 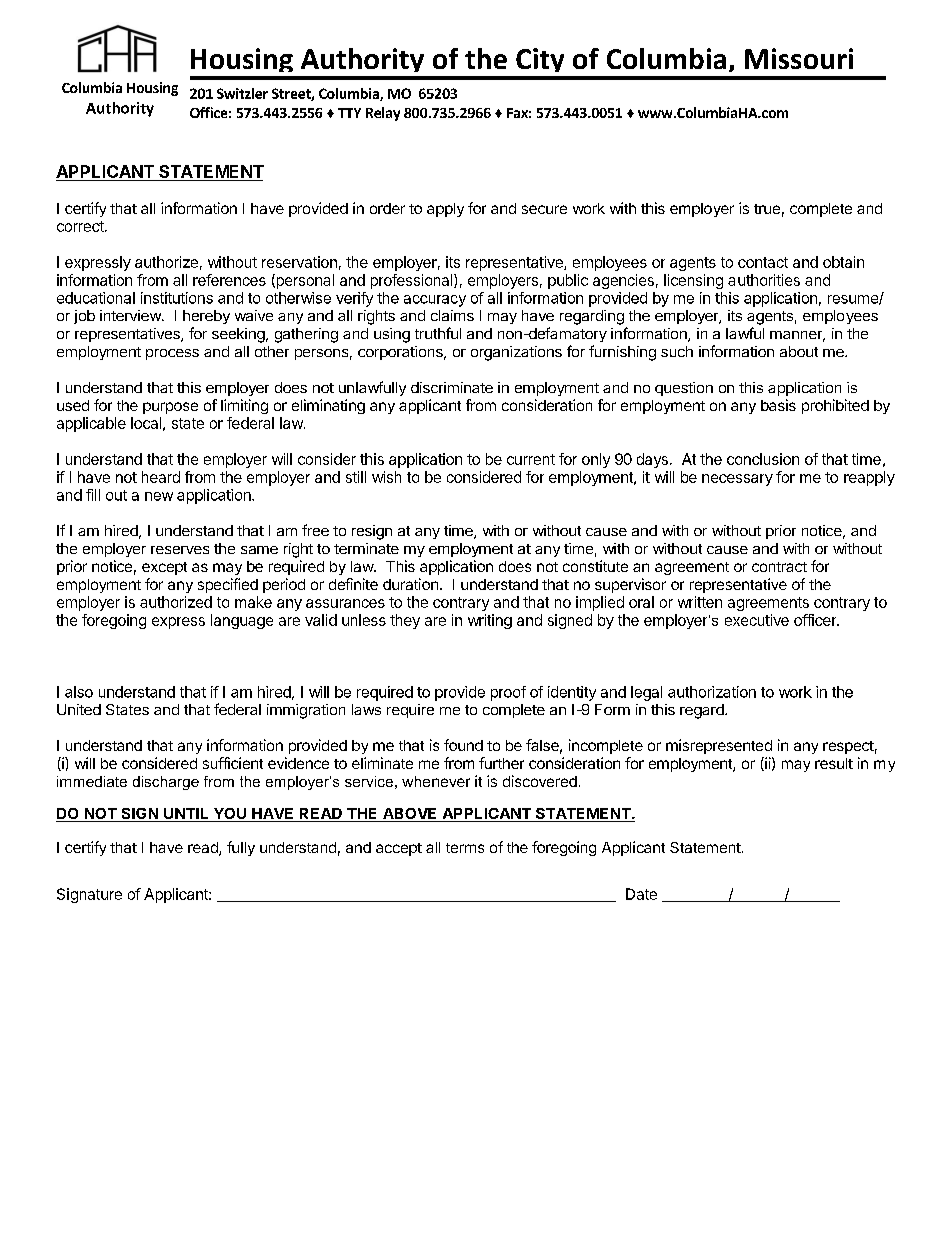 I want to click on heard, so click(x=161, y=477).
